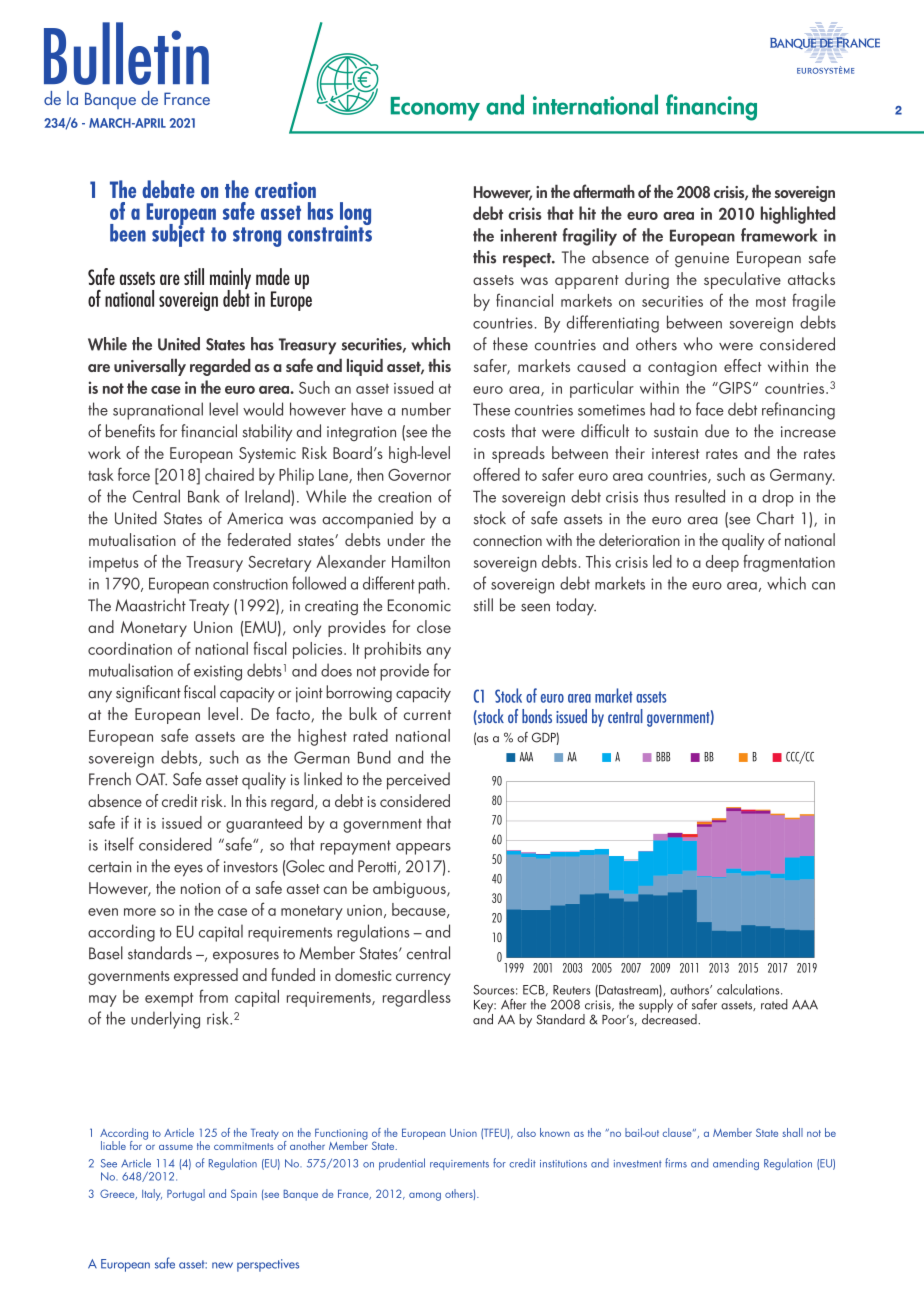 The height and width of the screenshot is (1308, 924). Describe the element at coordinates (218, 673) in the screenshot. I see `existing` at that location.
